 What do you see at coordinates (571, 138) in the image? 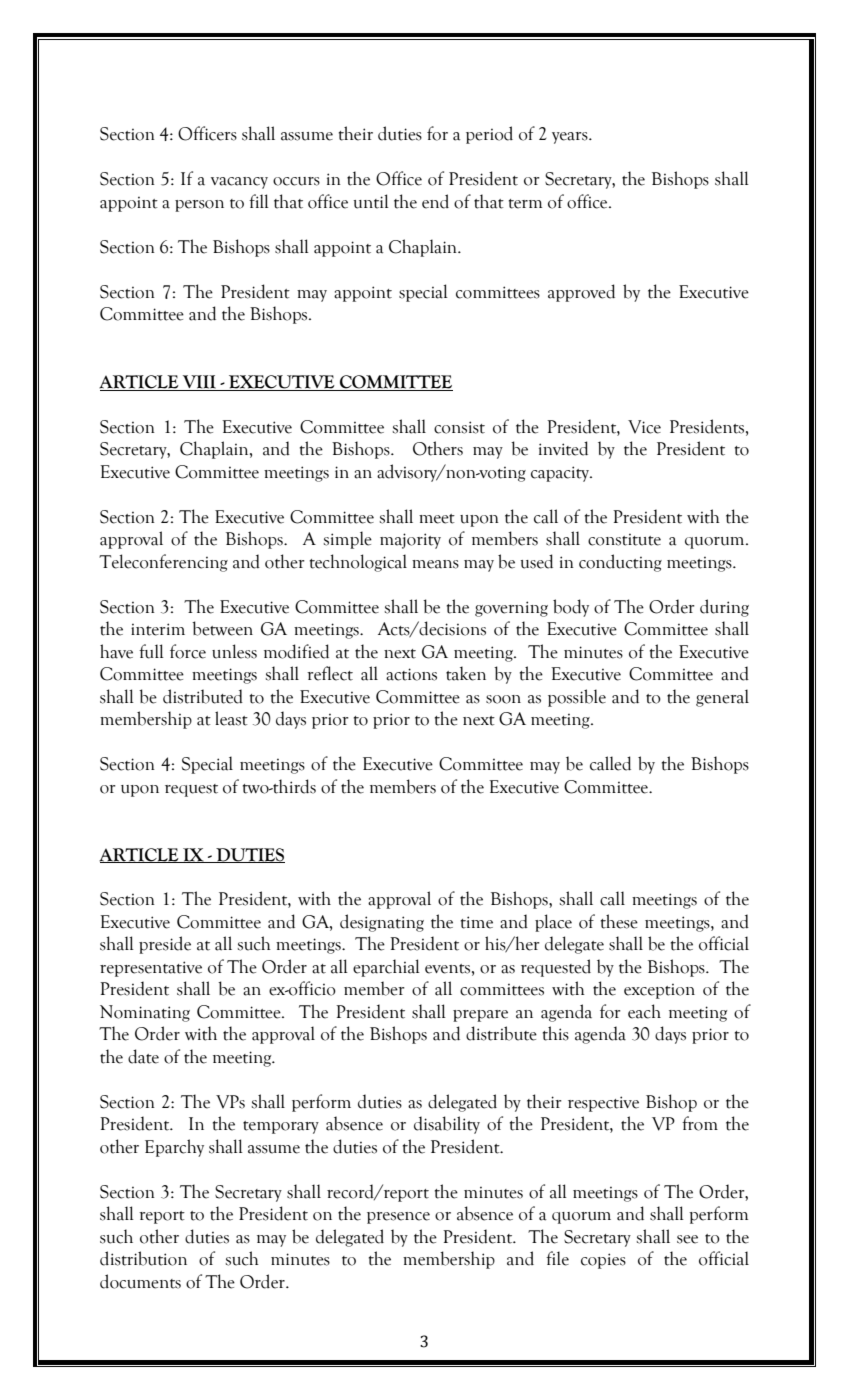
I see `years` at bounding box center [571, 138].
